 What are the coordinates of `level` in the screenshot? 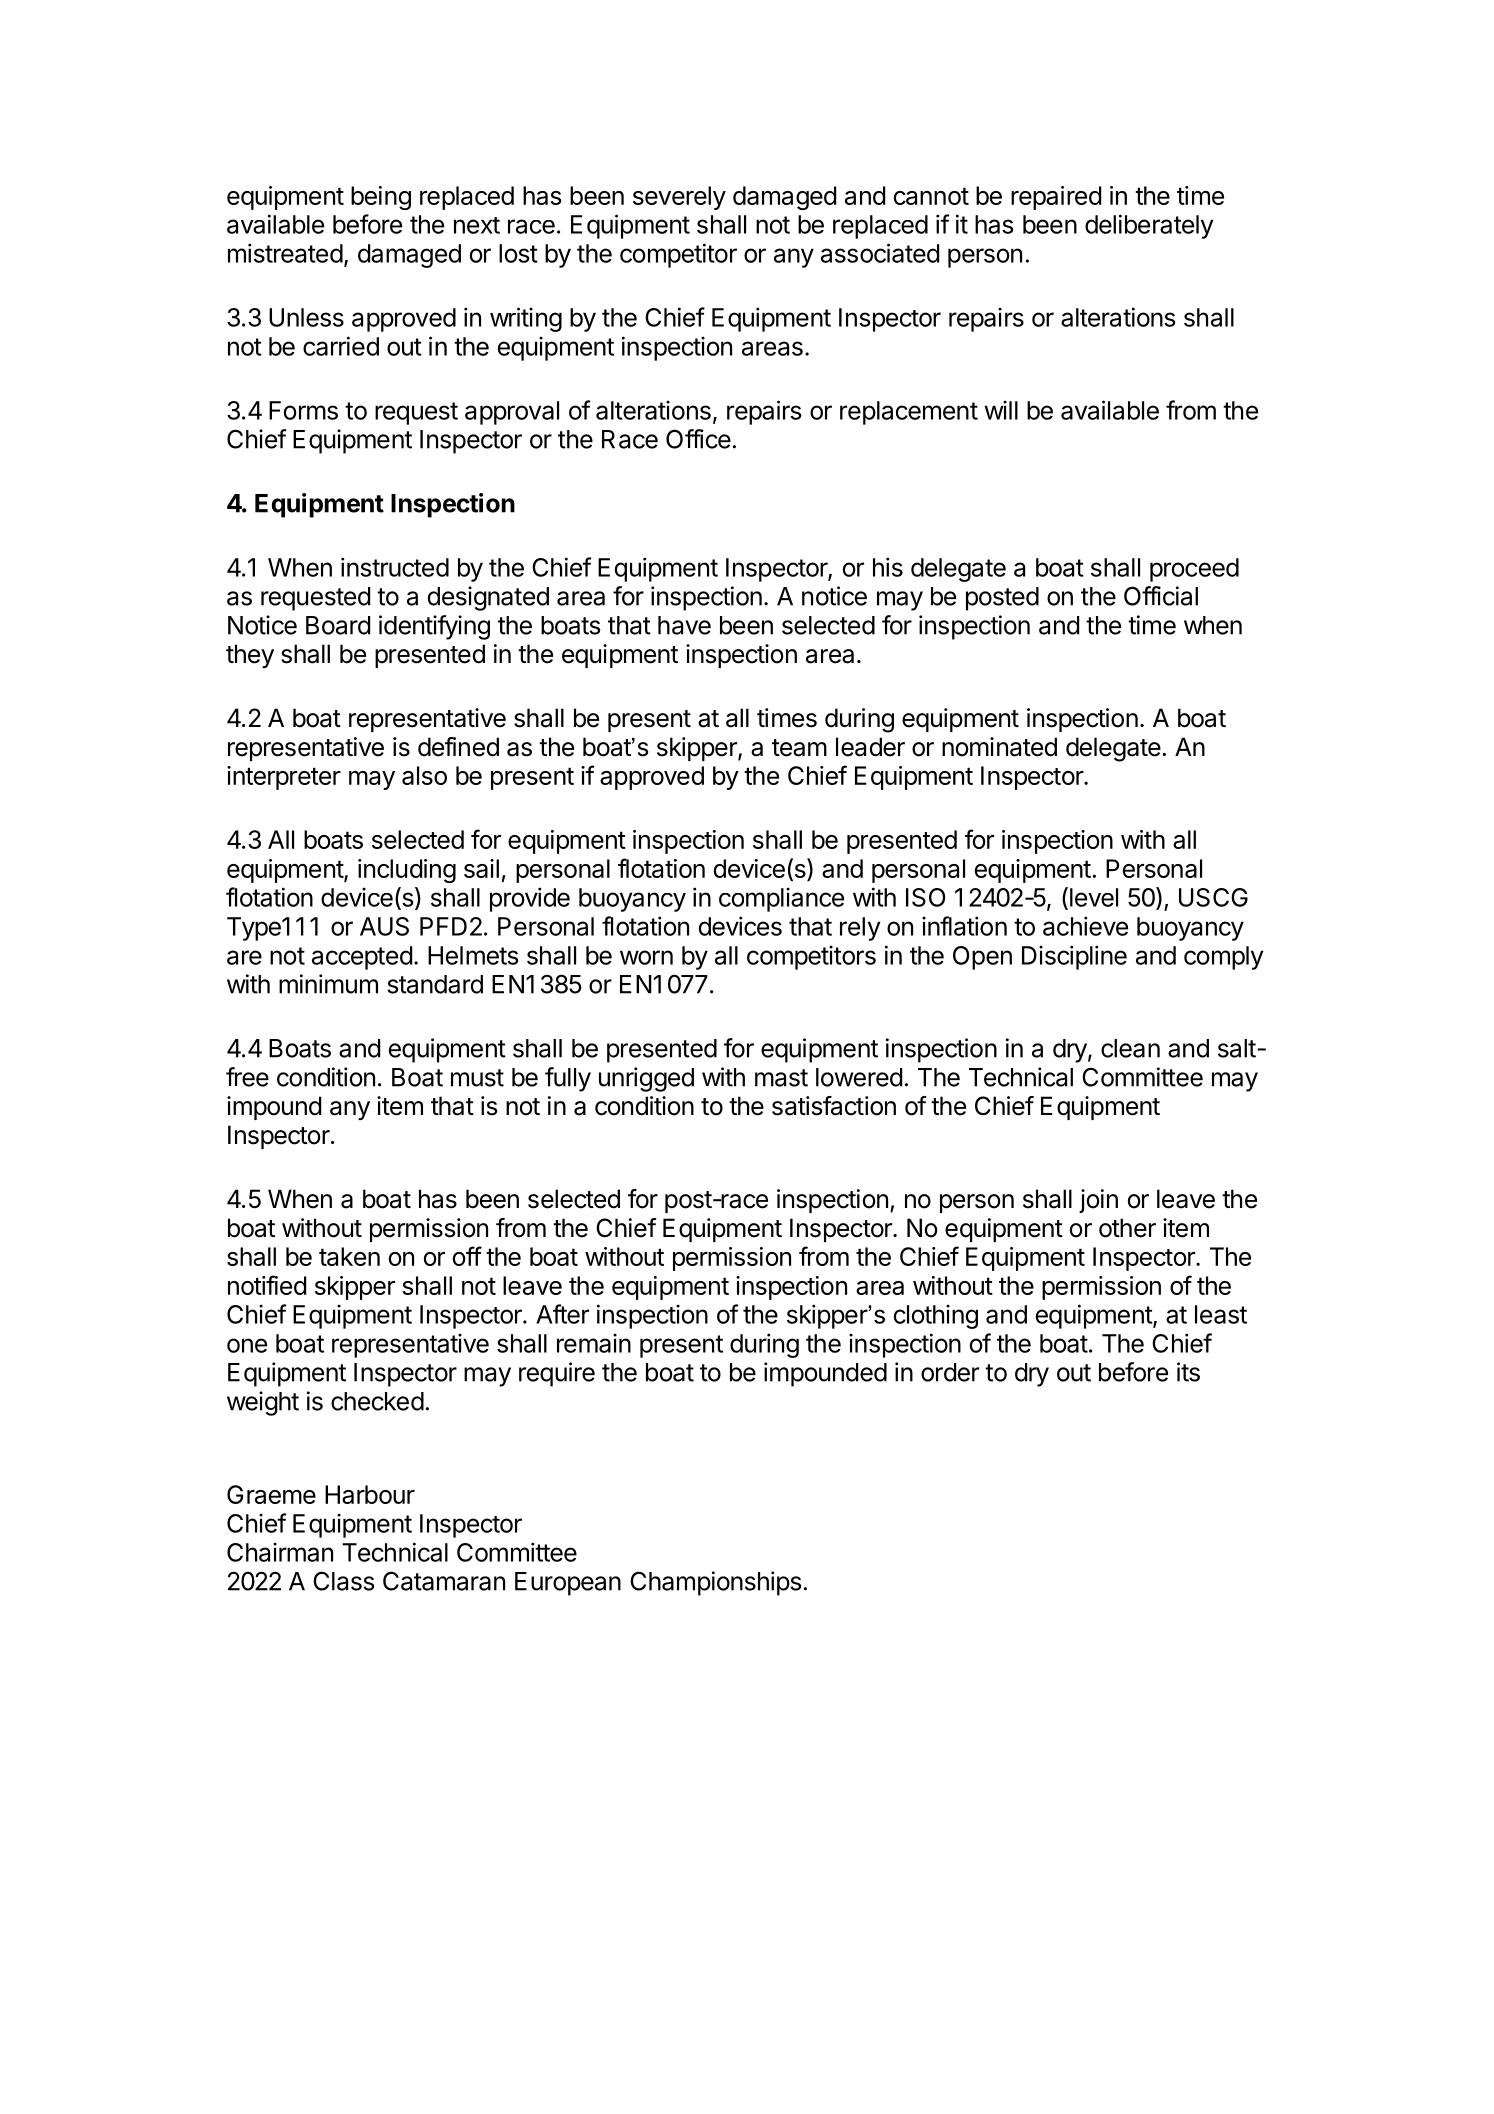 It's located at (1092, 898).
